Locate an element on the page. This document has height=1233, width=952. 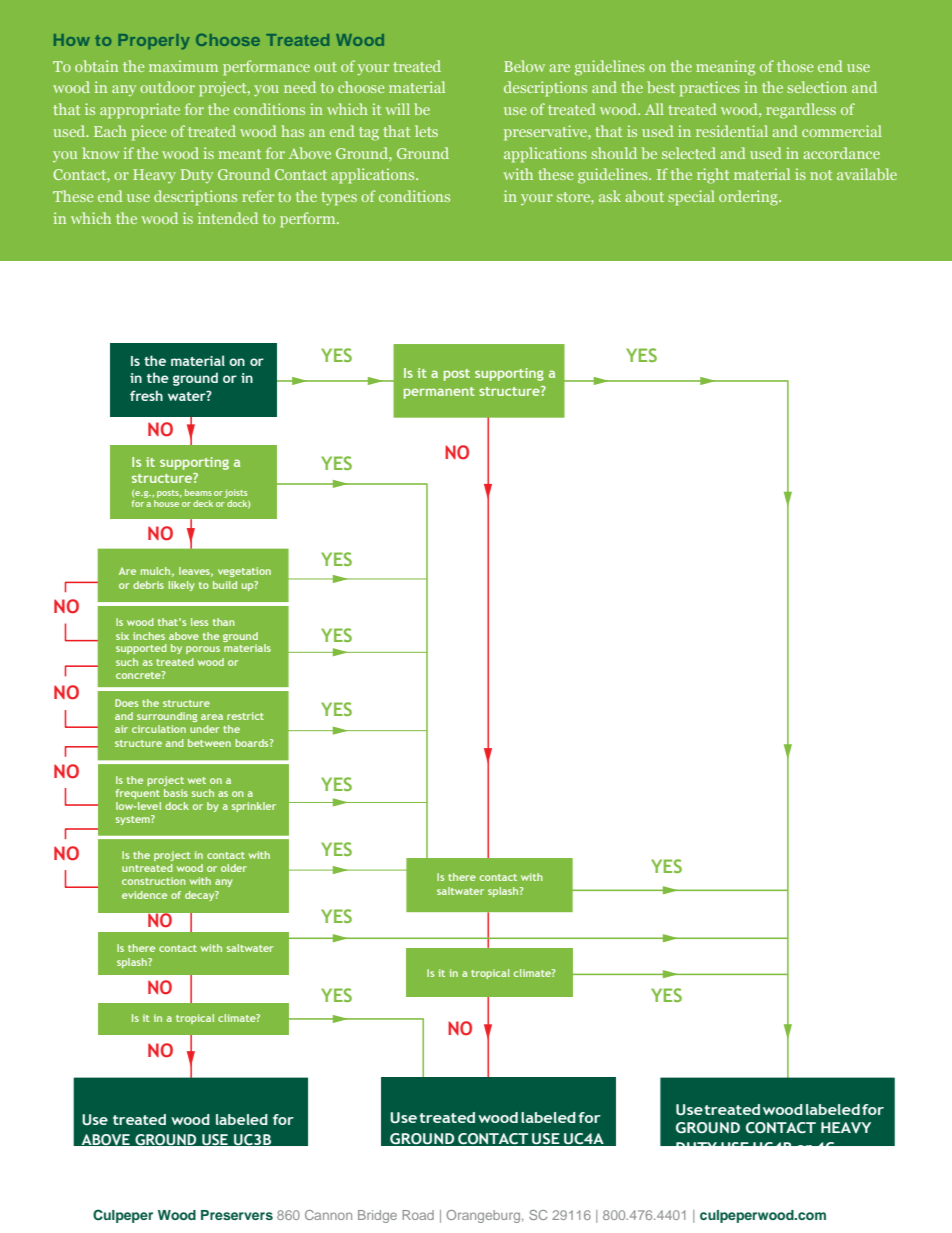
basis is located at coordinates (176, 793).
